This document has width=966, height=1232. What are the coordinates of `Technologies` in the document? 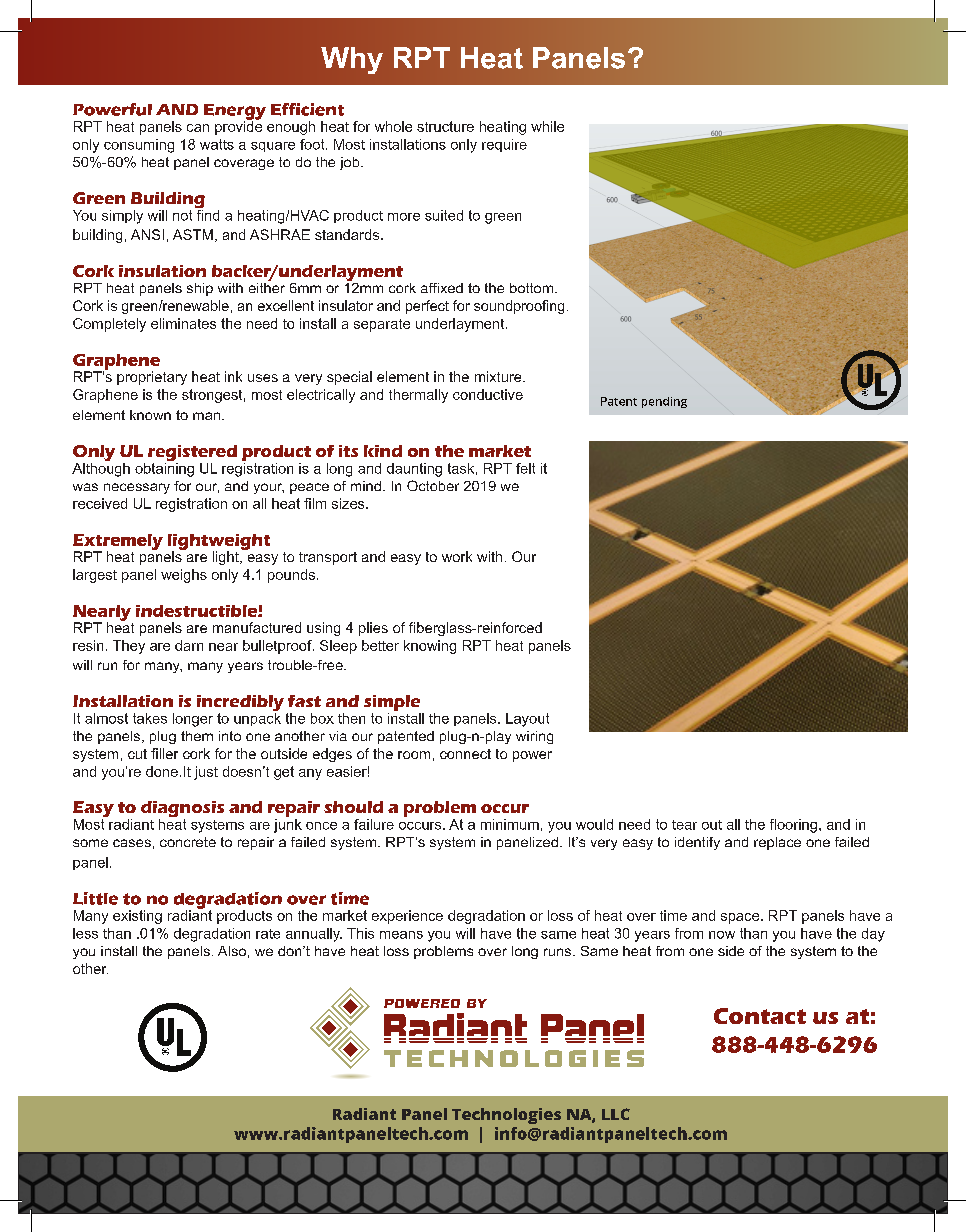 It's located at (506, 1116).
